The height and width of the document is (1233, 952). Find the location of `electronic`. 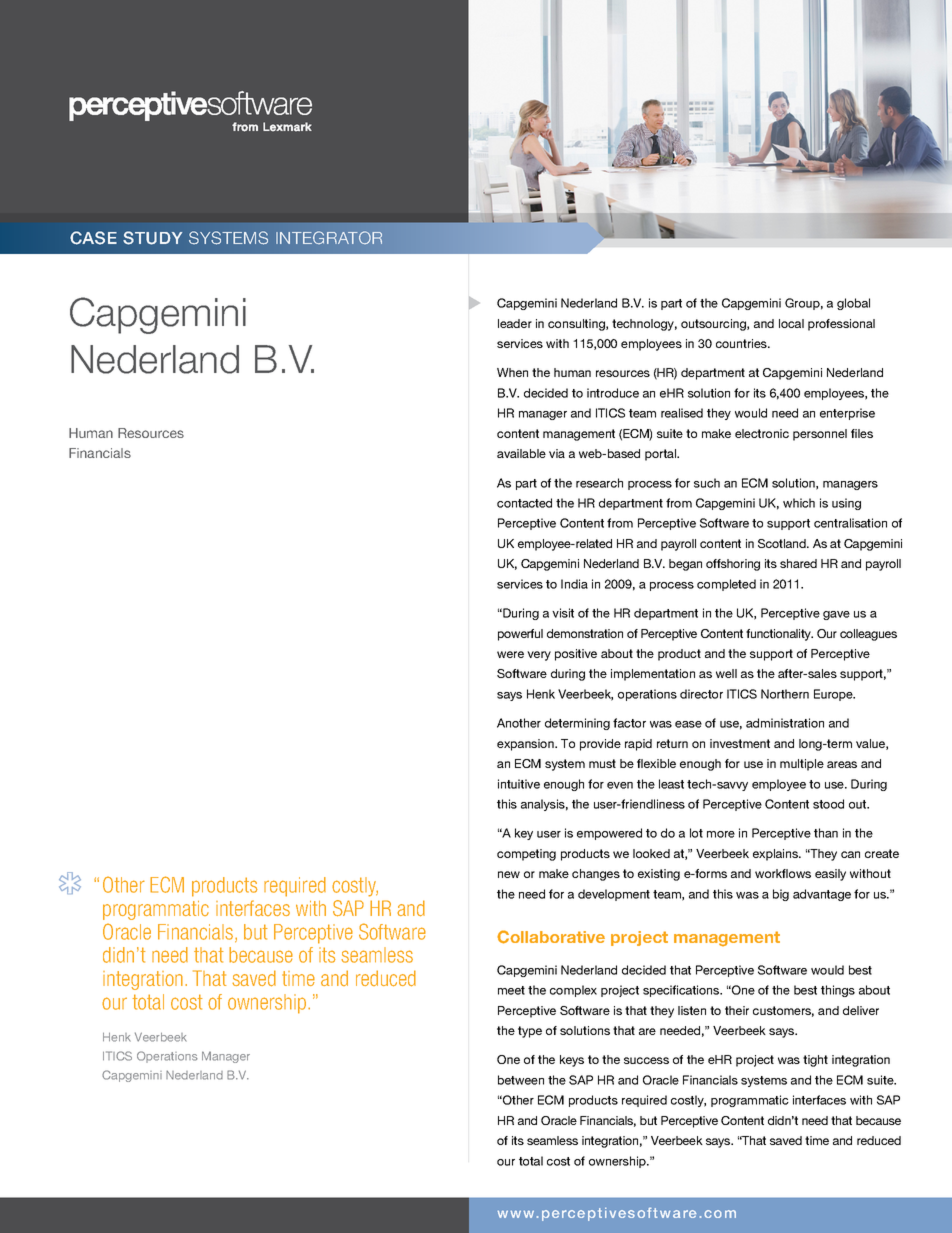

electronic is located at coordinates (762, 433).
